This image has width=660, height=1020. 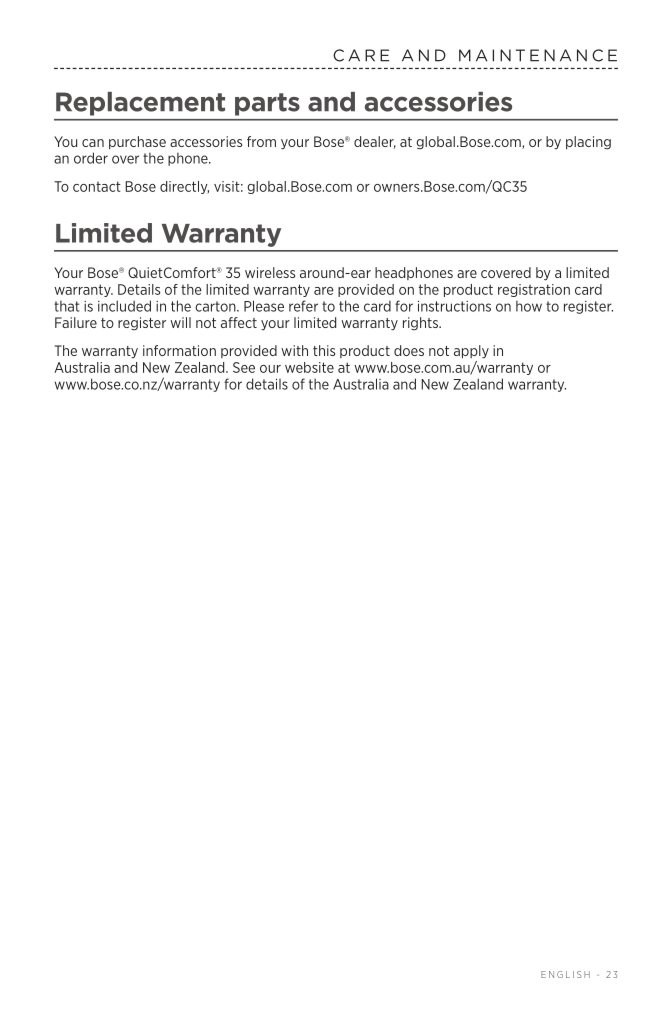 I want to click on website, so click(x=309, y=367).
